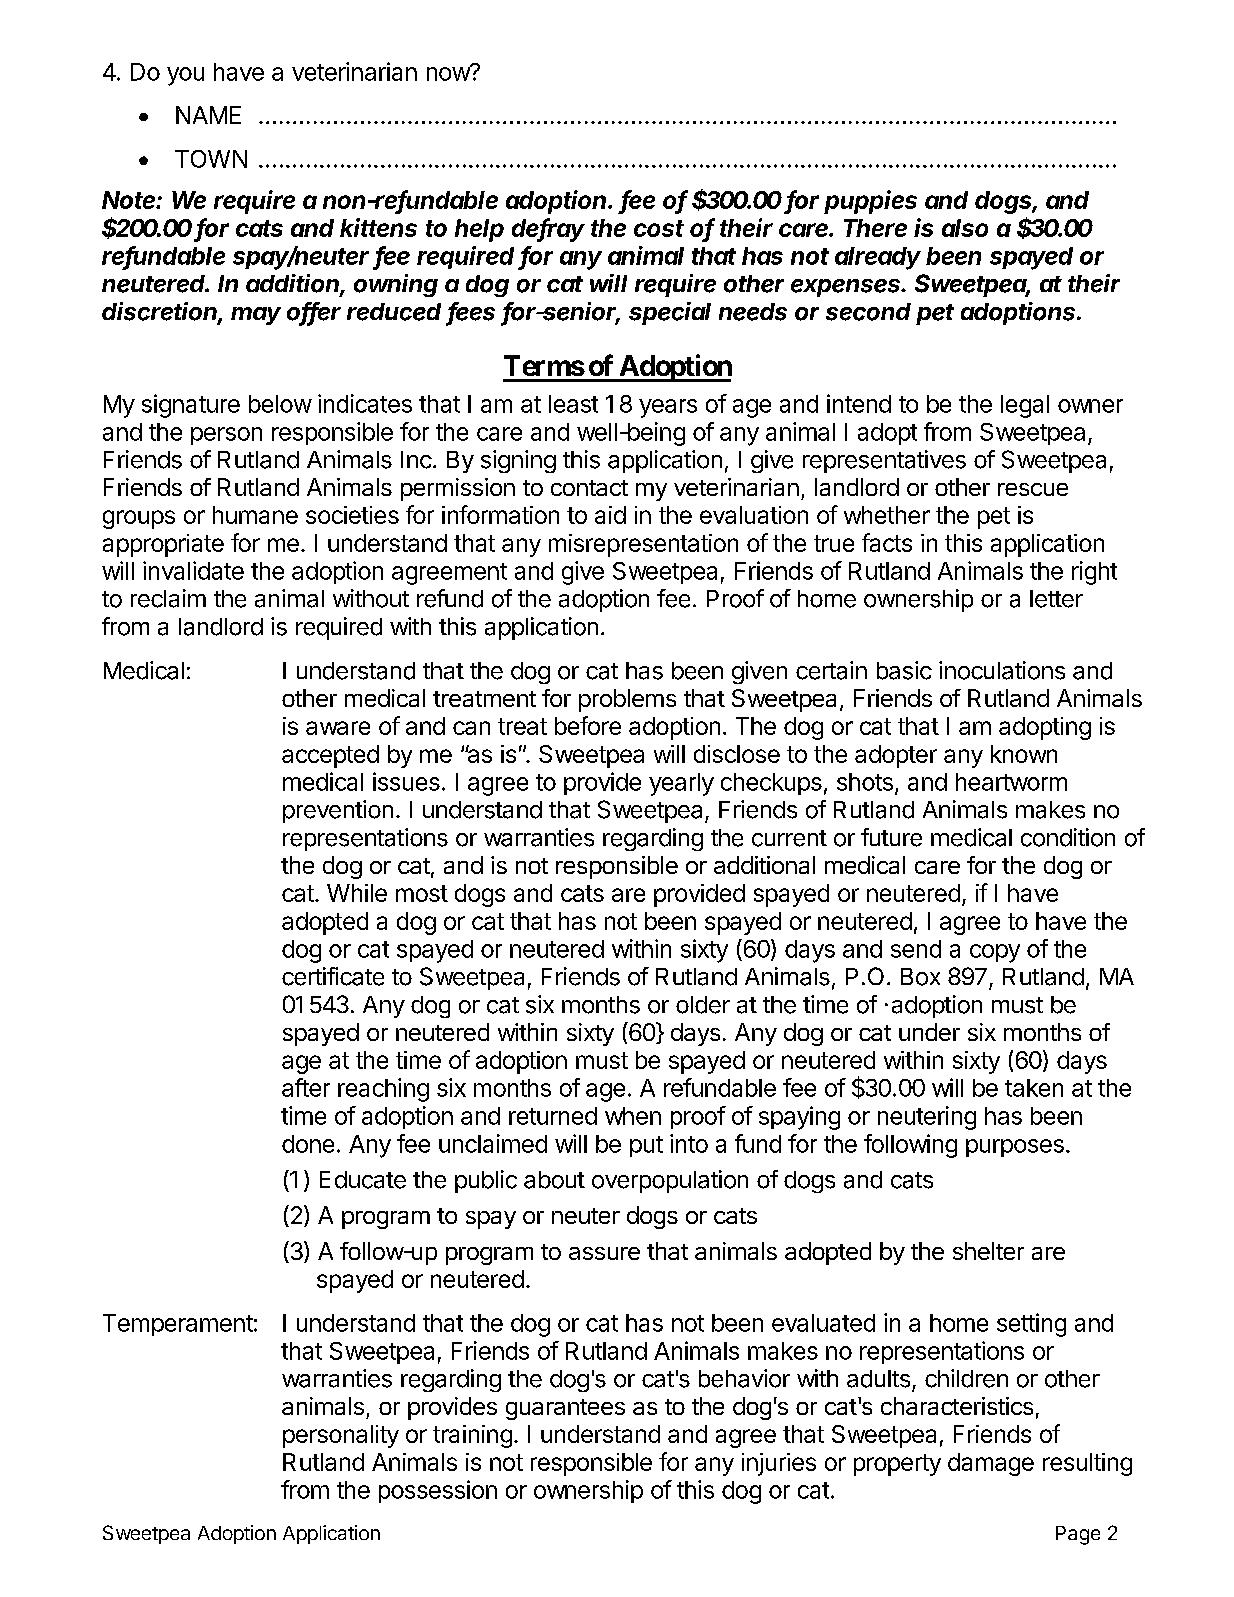 The width and height of the screenshot is (1234, 1597). Describe the element at coordinates (965, 228) in the screenshot. I see `also` at that location.
